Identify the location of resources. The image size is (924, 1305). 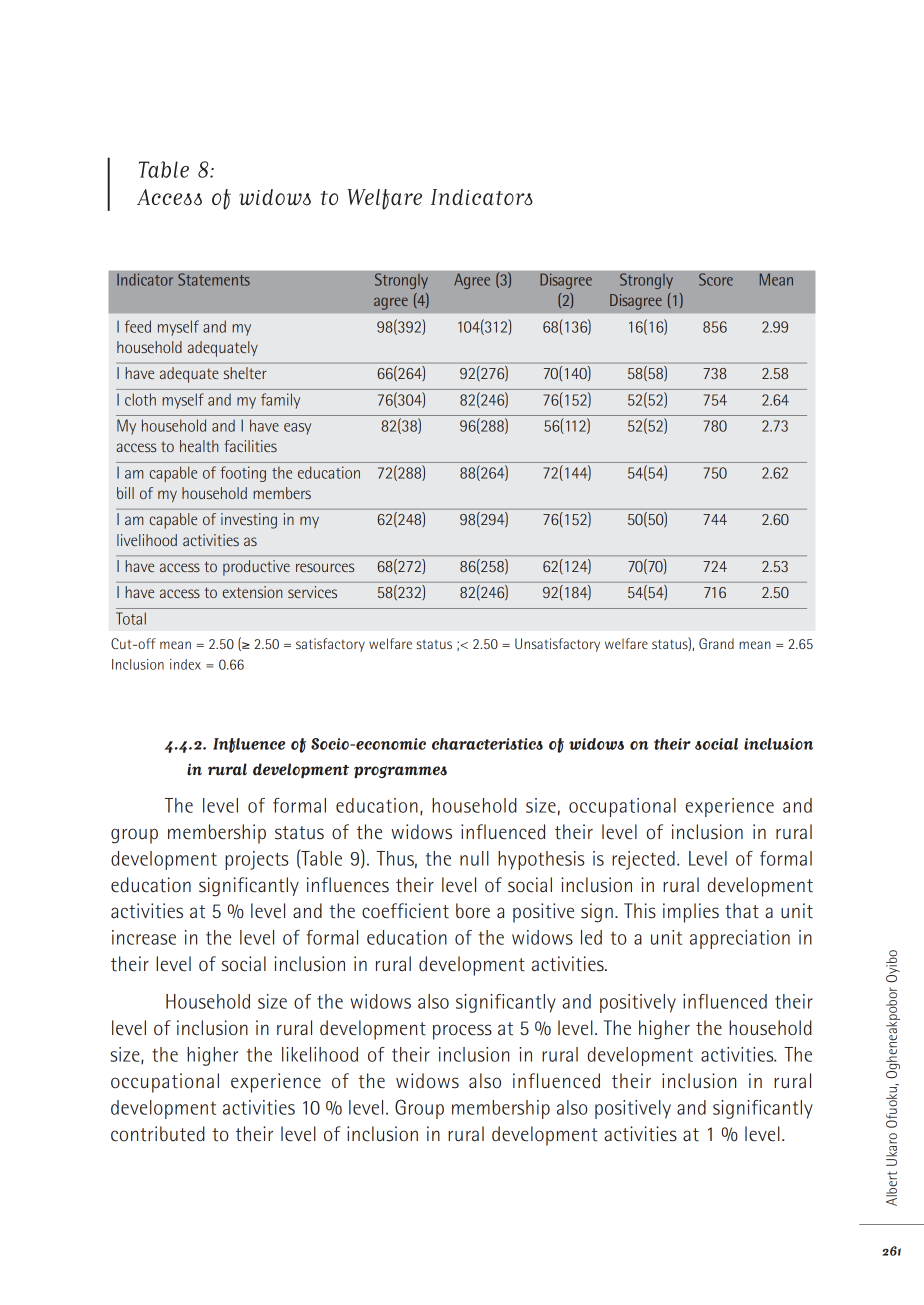
(325, 567).
